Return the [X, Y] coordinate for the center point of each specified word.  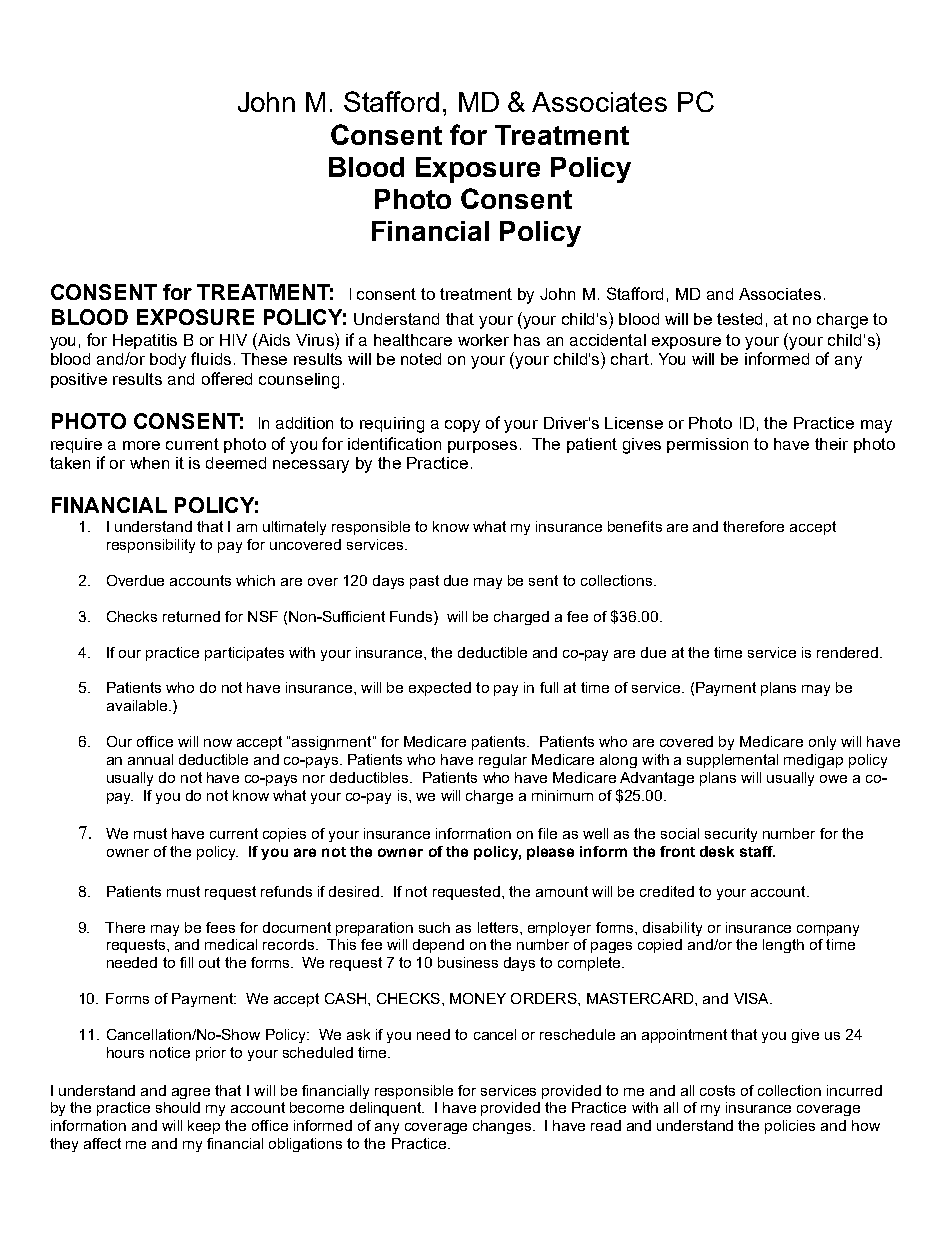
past [424, 582]
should [178, 1107]
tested [739, 319]
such [434, 927]
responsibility [151, 546]
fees [220, 927]
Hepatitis [145, 341]
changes [503, 1127]
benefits [635, 526]
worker [483, 340]
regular [503, 761]
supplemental [732, 761]
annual [150, 759]
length [783, 946]
